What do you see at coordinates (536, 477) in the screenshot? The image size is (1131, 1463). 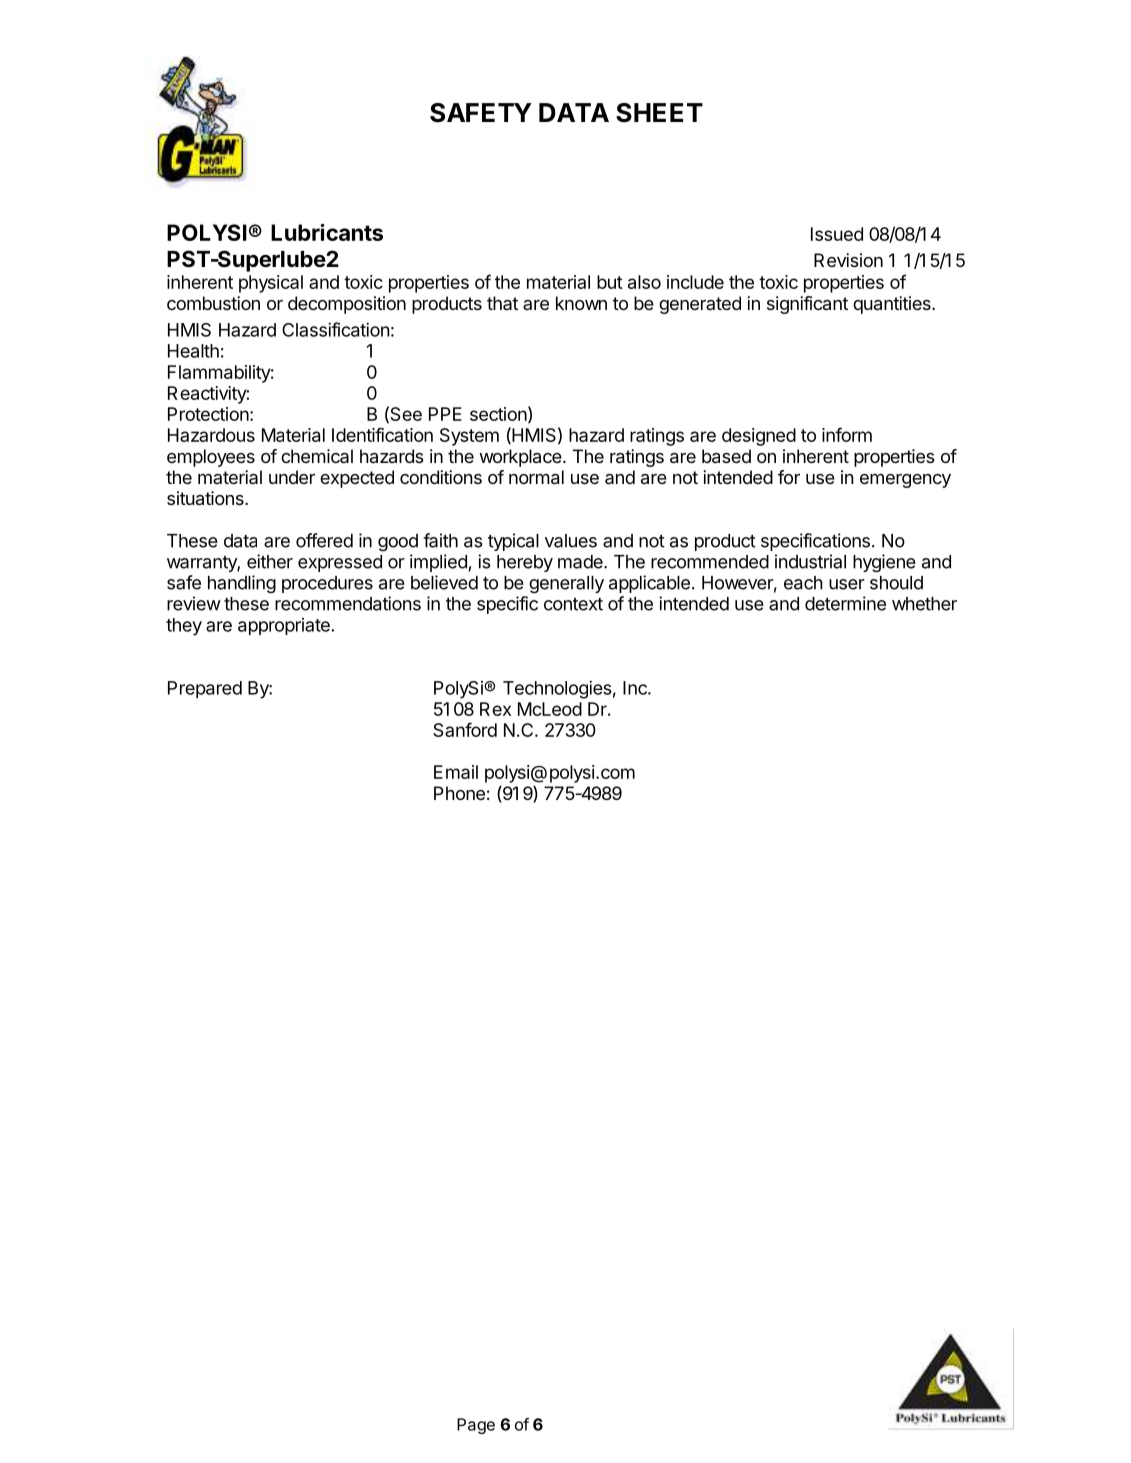 I see `normal` at bounding box center [536, 477].
